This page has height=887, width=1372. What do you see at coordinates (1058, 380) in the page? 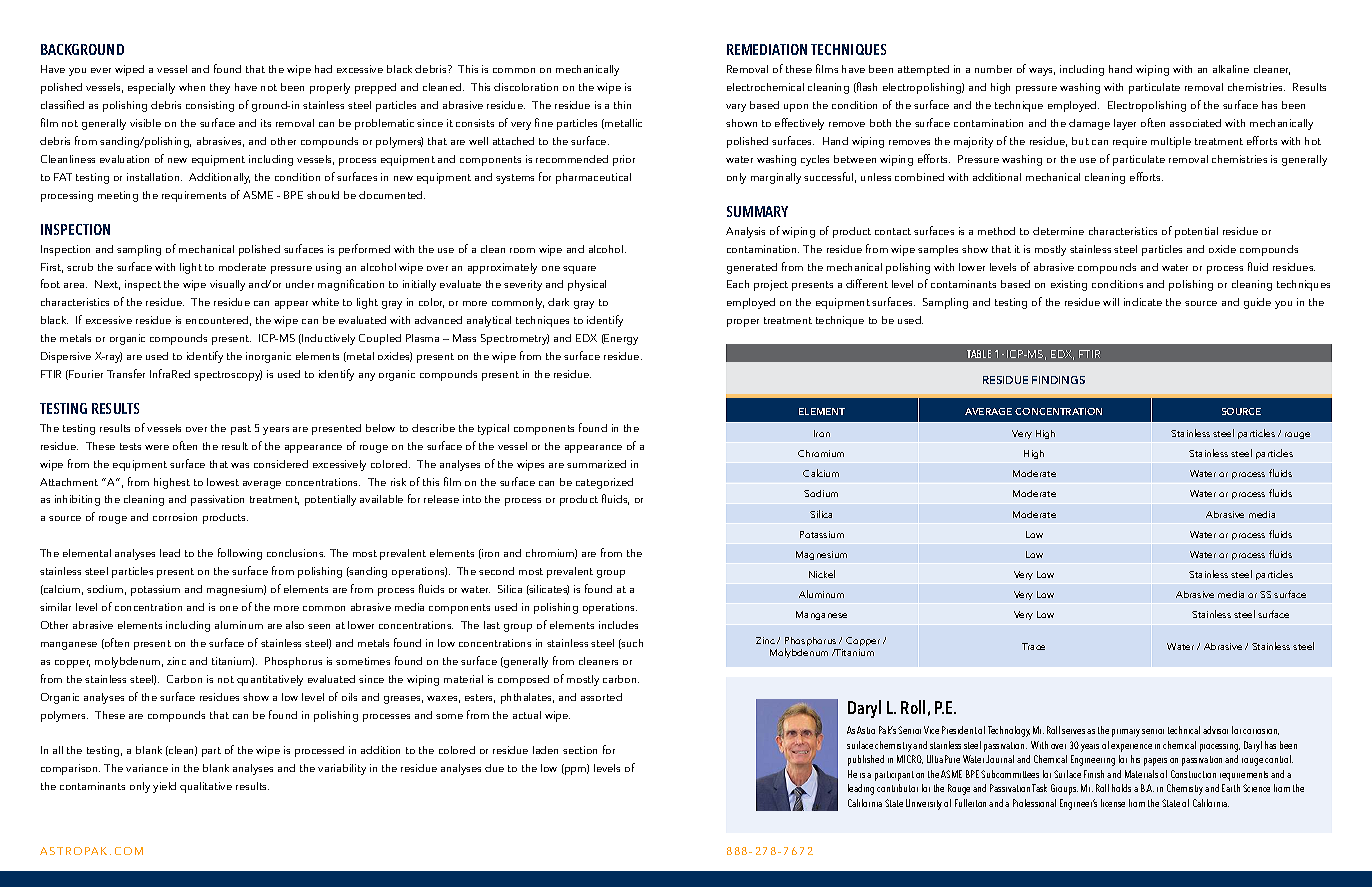
I see `FINDINGS` at bounding box center [1058, 380].
